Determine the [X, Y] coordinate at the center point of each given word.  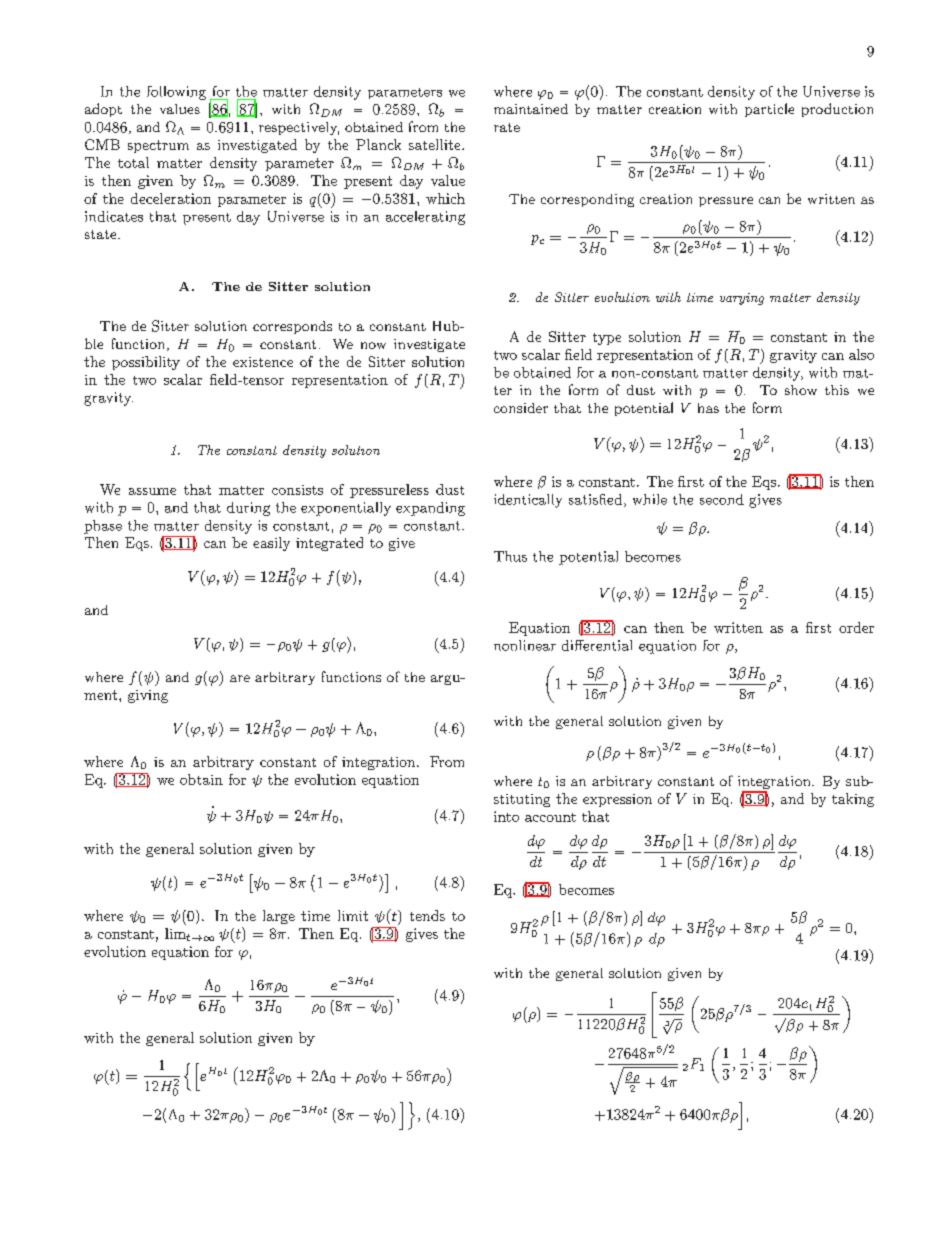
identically [528, 501]
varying [742, 299]
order [856, 627]
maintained [531, 109]
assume [152, 491]
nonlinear [525, 645]
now [373, 345]
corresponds [292, 327]
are [240, 678]
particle [769, 110]
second [722, 499]
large [279, 917]
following [176, 93]
